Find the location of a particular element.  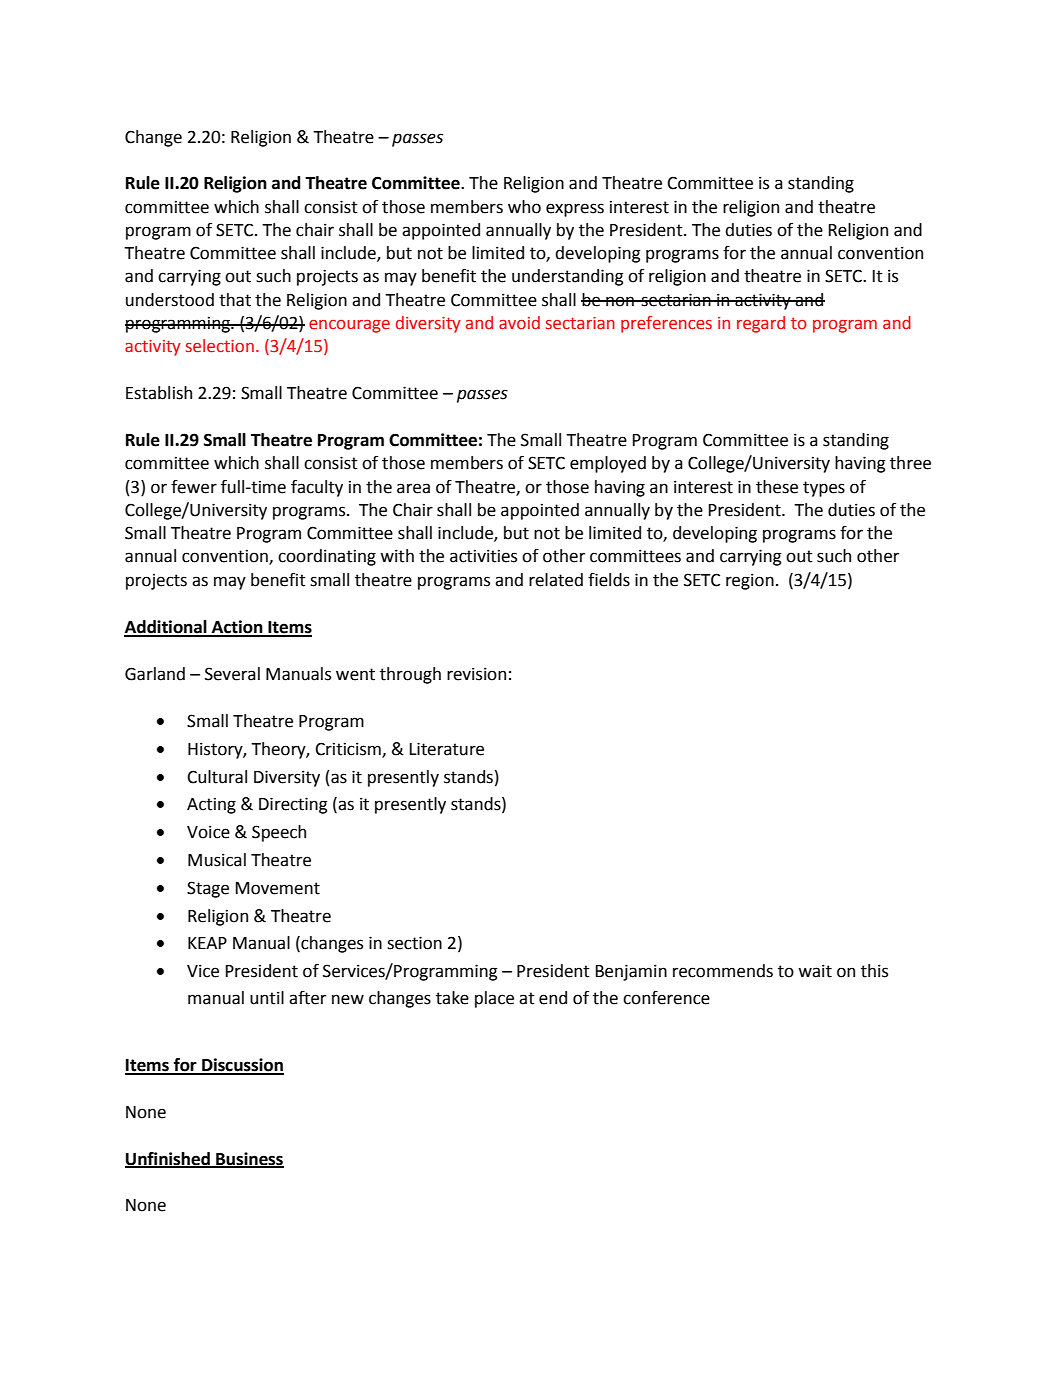

Action is located at coordinates (237, 628).
